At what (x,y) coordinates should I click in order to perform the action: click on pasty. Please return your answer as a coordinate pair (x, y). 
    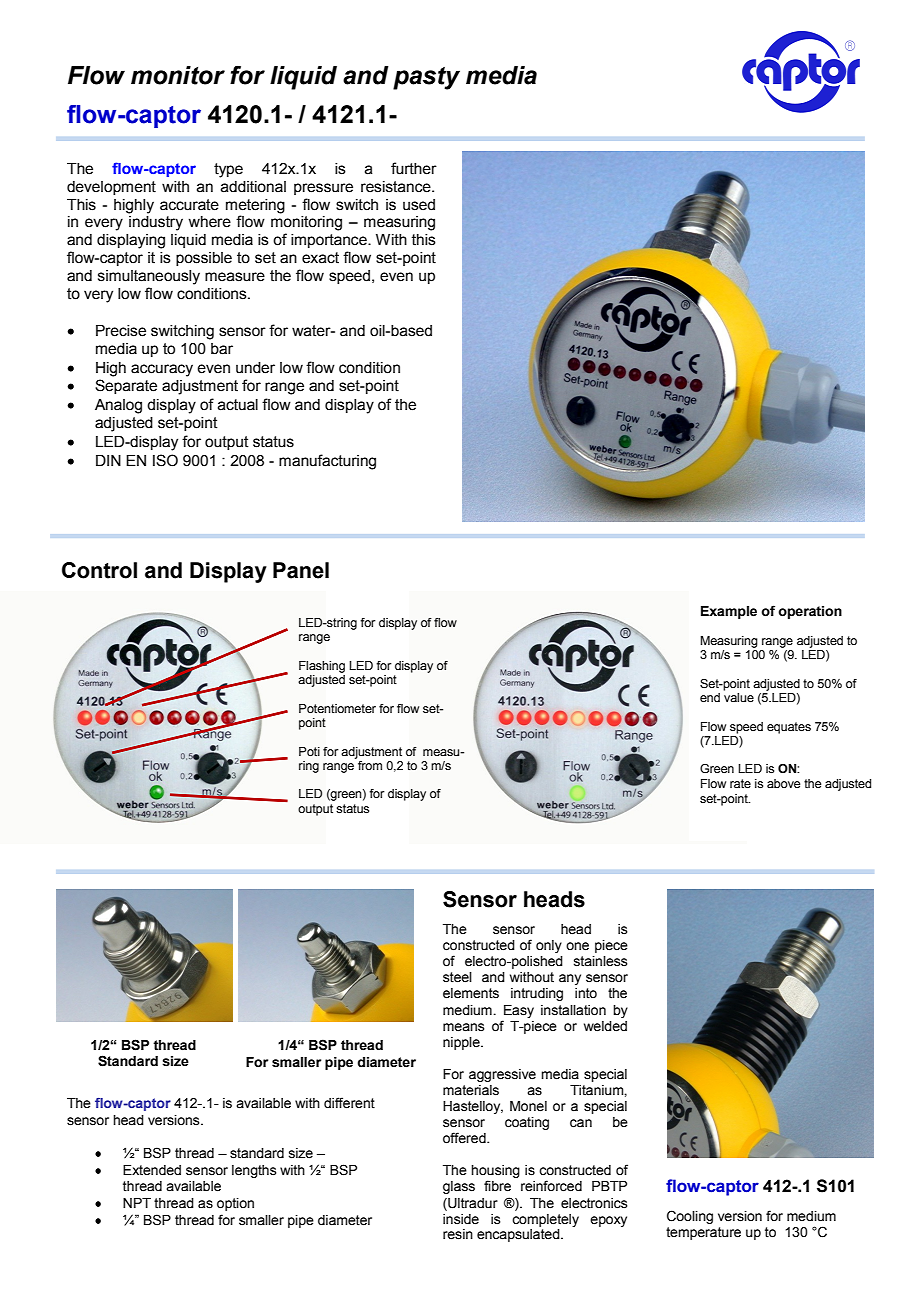
    Looking at the image, I should click on (426, 78).
